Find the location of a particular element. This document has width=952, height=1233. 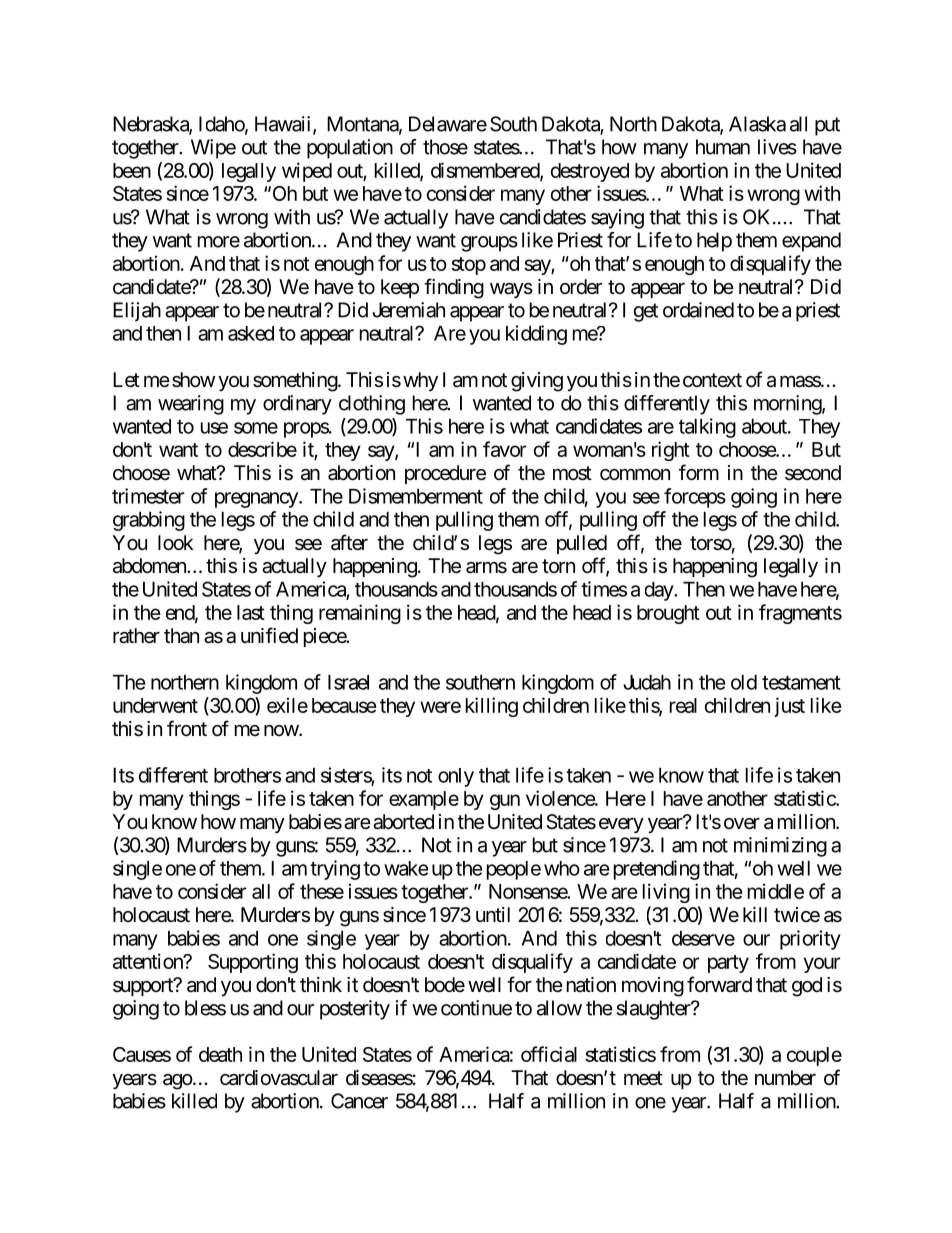

dismembered is located at coordinates (486, 171).
